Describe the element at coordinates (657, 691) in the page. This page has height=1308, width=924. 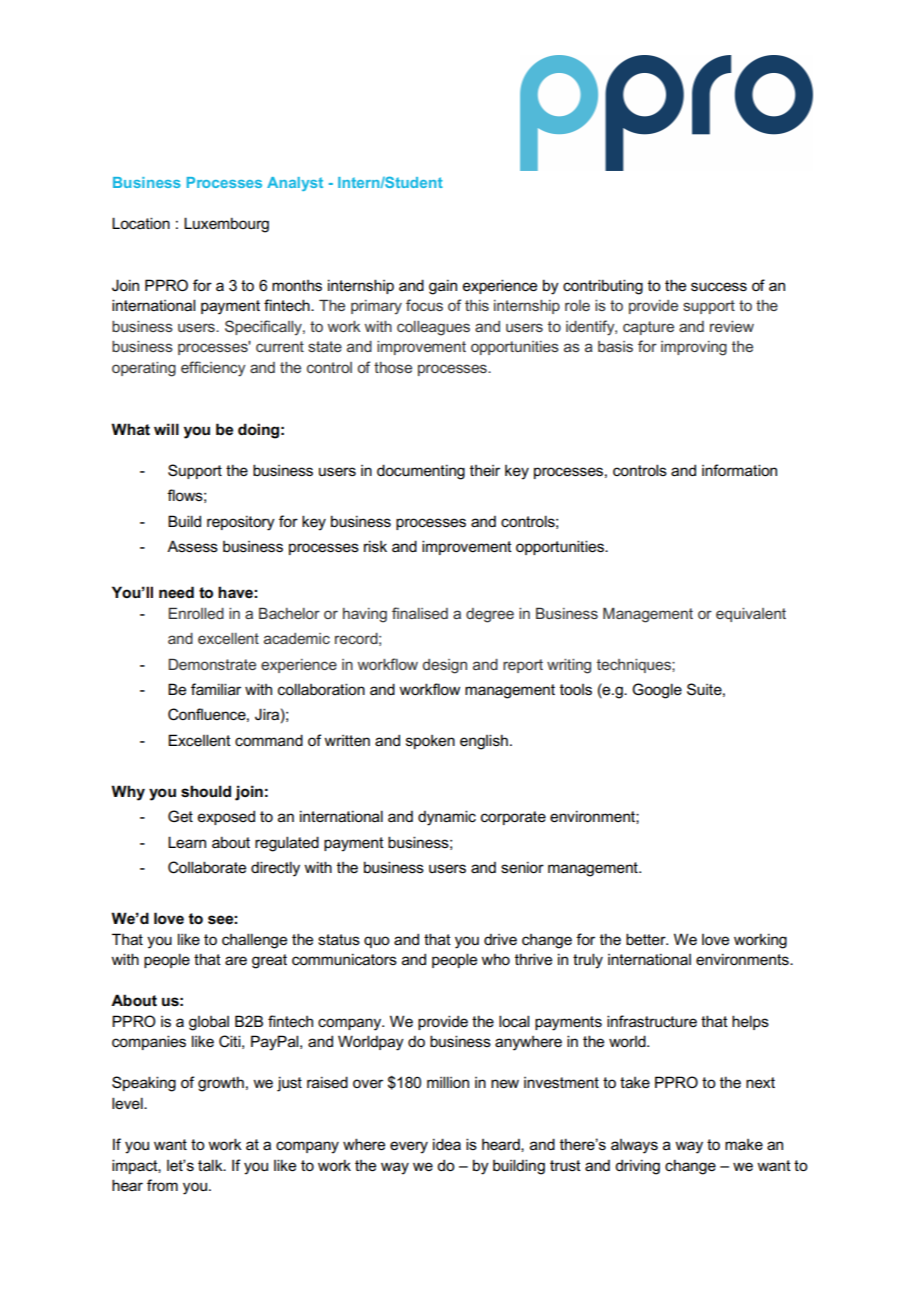
I see `Google` at that location.
